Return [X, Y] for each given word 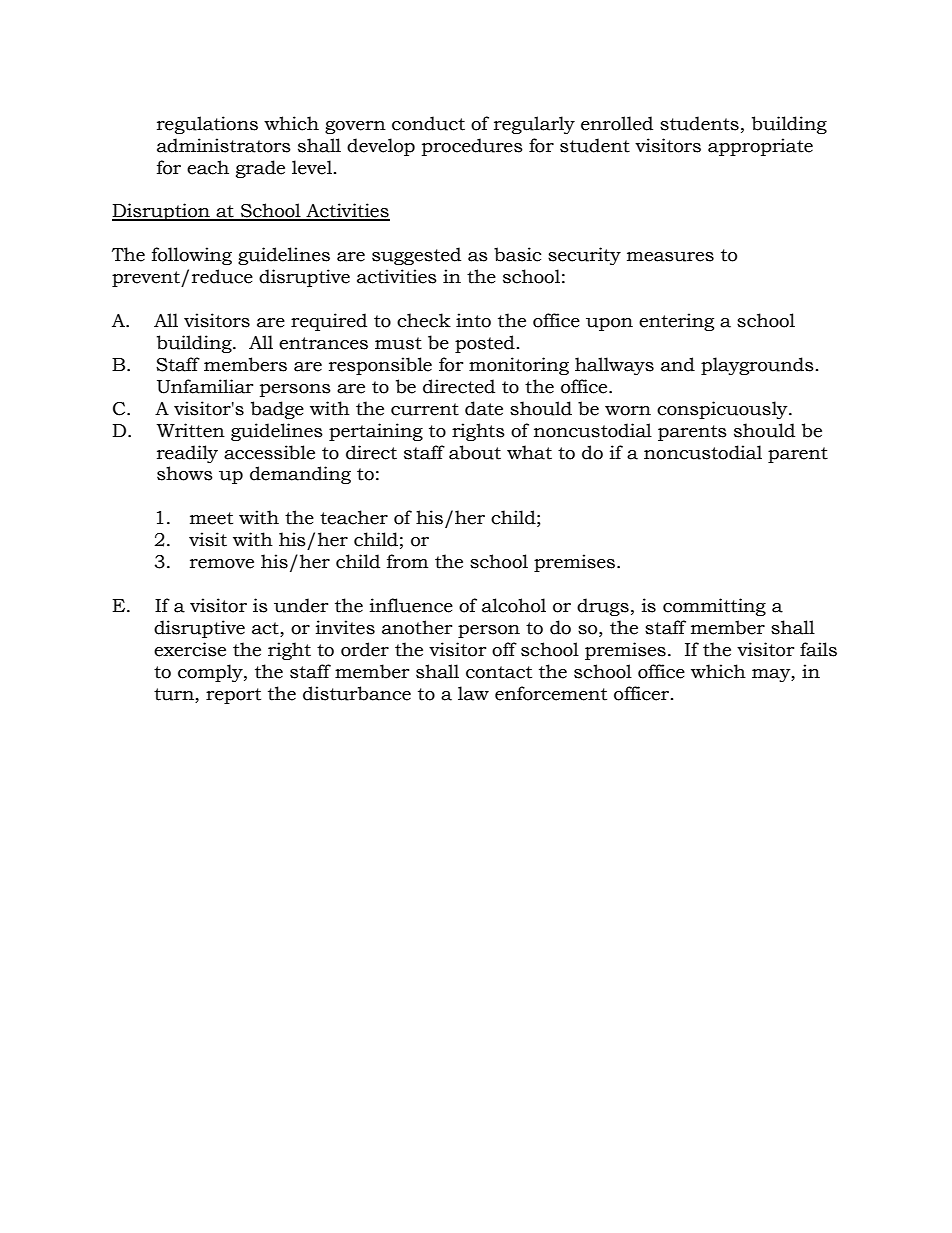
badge [277, 410]
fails [818, 649]
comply [211, 673]
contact [499, 672]
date [484, 408]
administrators [224, 145]
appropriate [760, 147]
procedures [472, 147]
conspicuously [723, 410]
